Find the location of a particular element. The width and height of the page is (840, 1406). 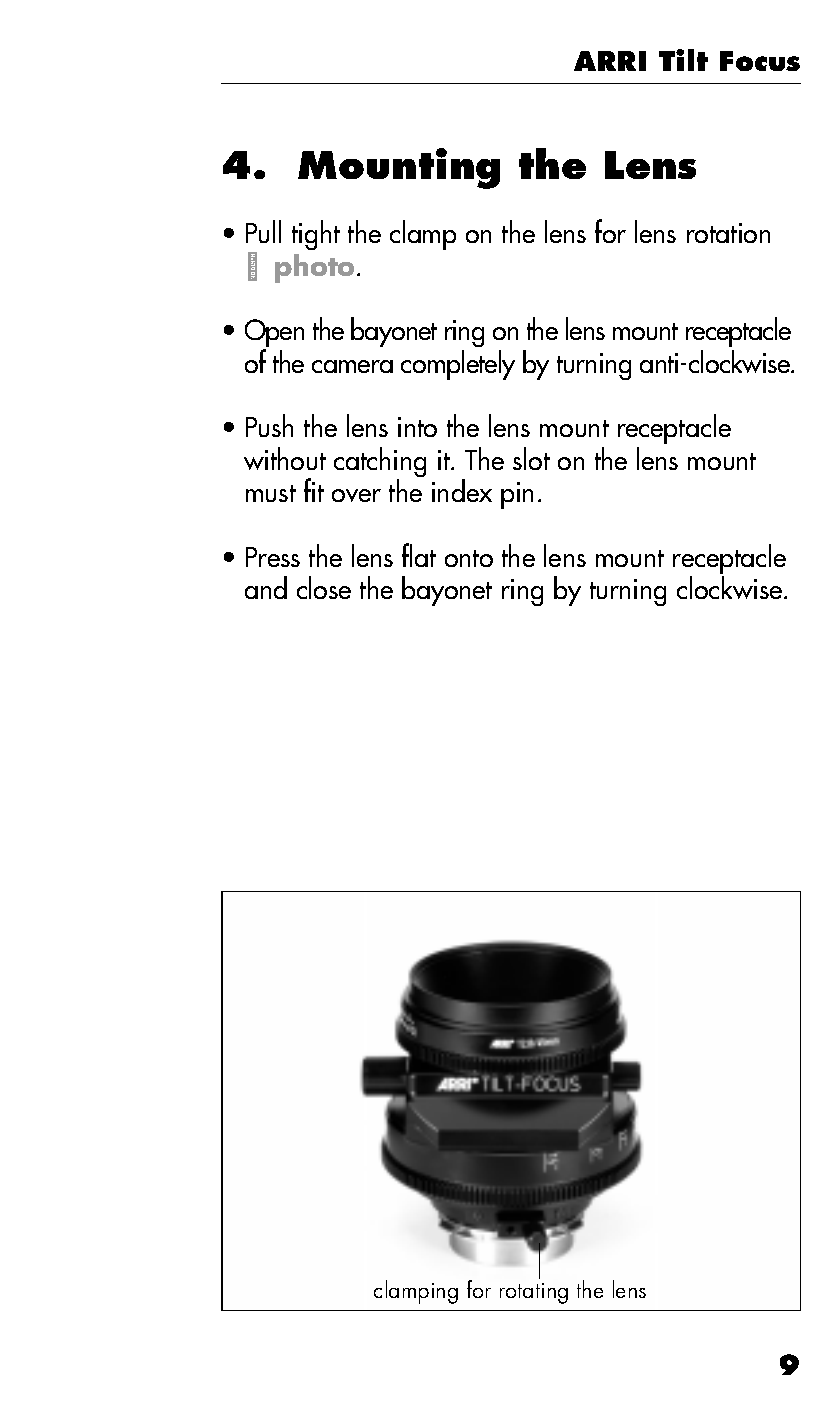

onto is located at coordinates (469, 558).
